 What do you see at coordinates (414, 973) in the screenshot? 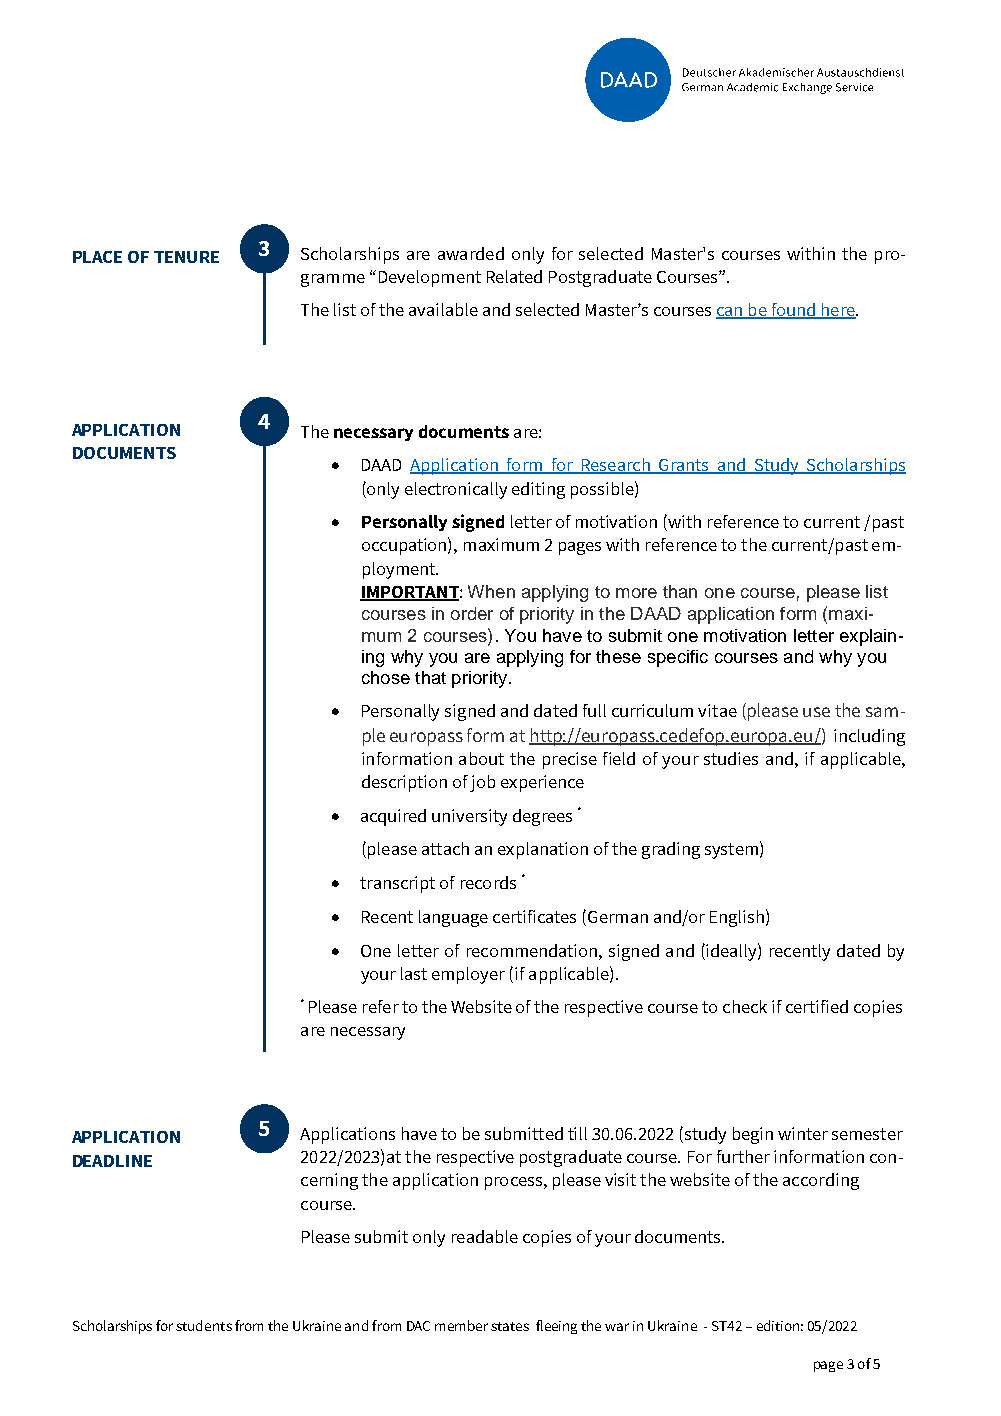
I see `last` at bounding box center [414, 973].
